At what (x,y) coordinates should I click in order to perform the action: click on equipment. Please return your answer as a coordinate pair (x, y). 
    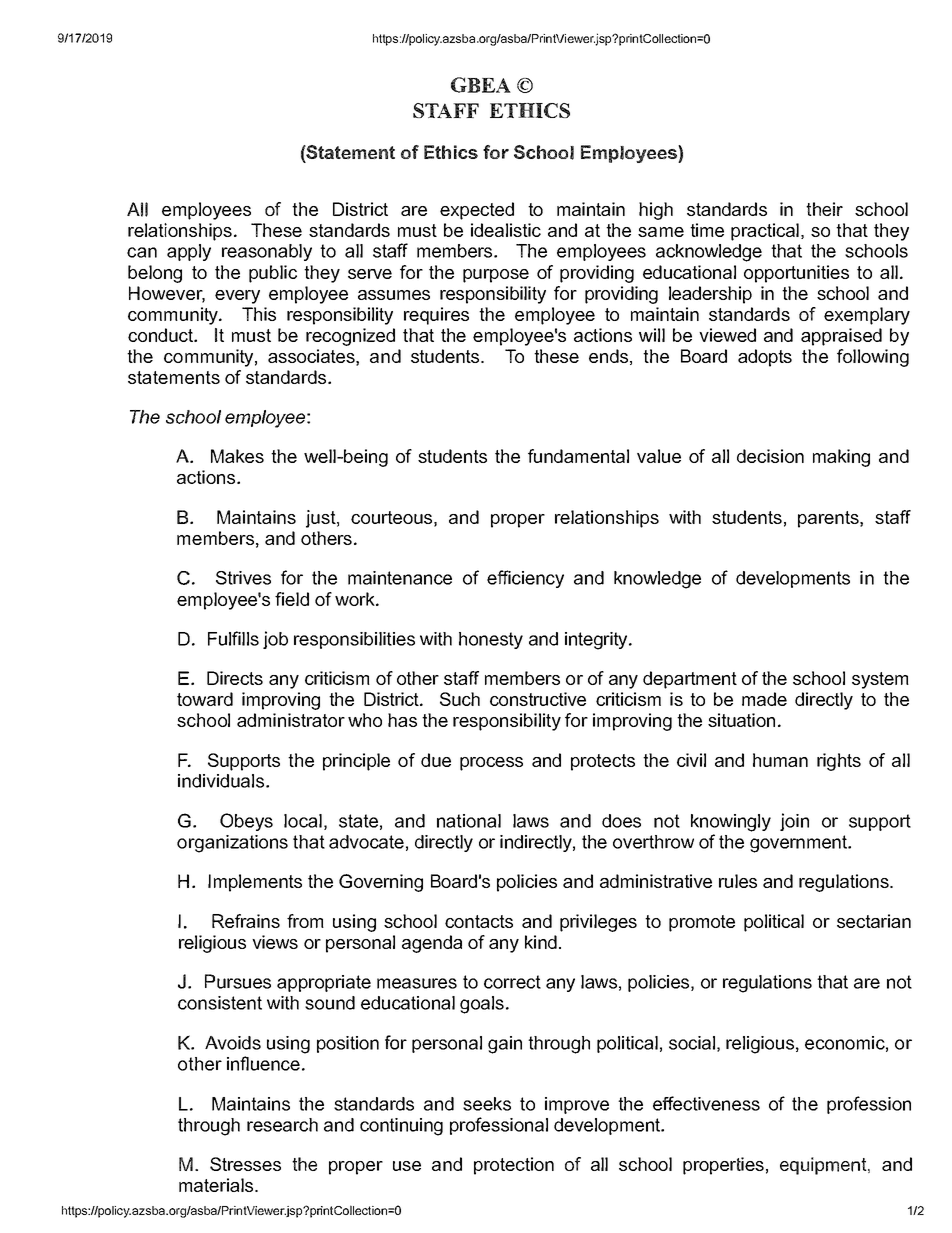
    Looking at the image, I should click on (824, 1166).
